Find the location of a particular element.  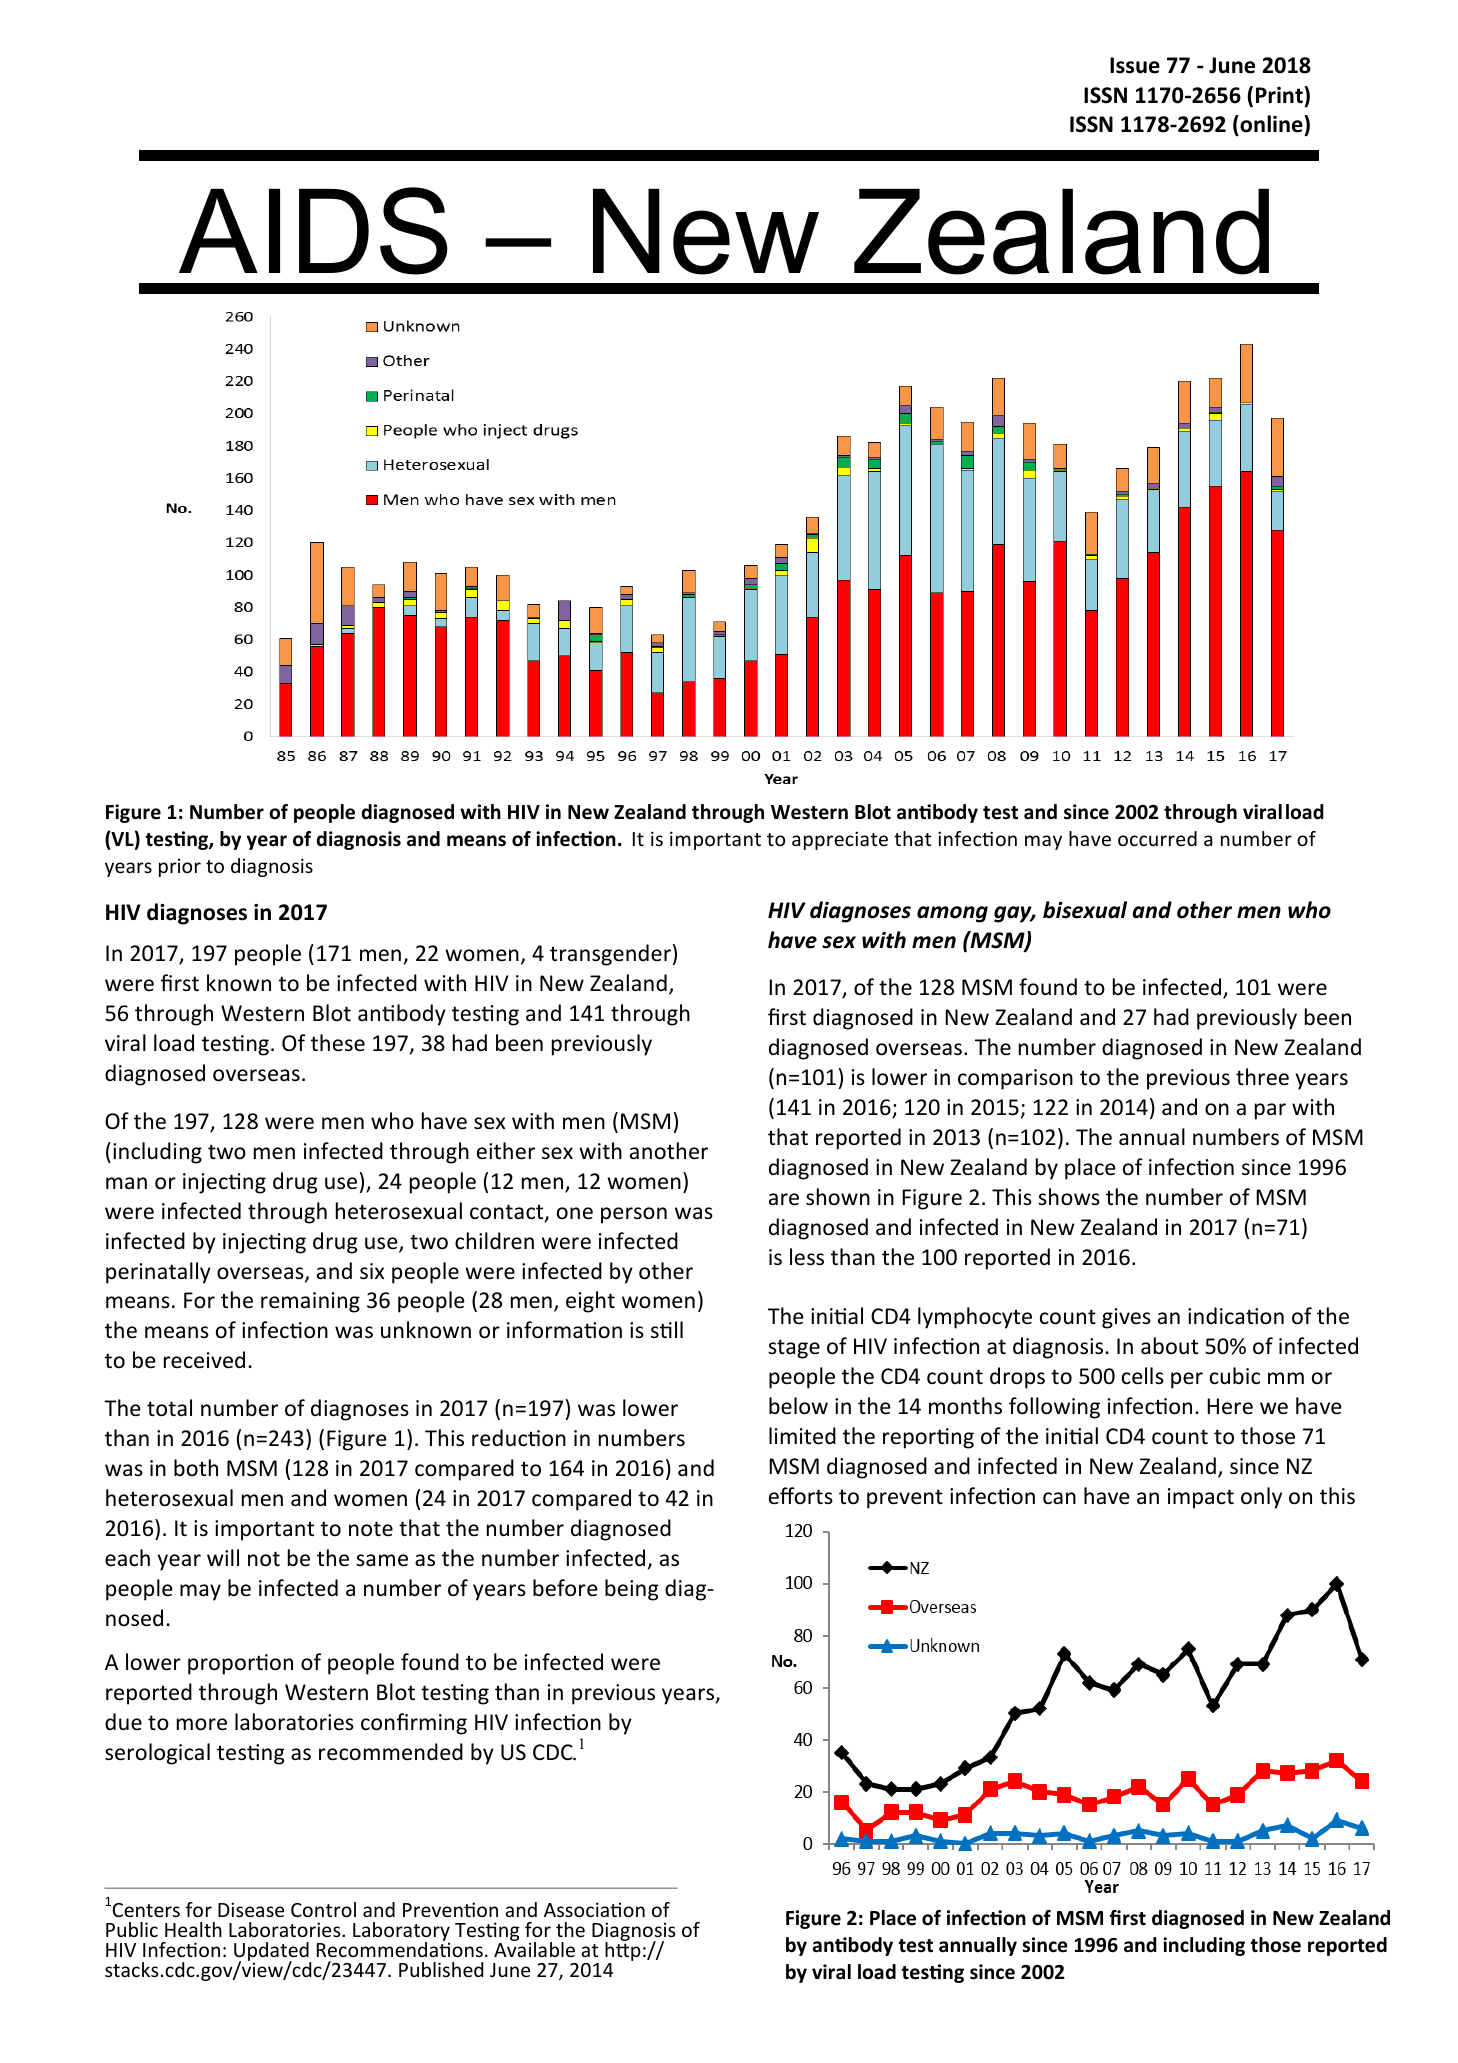

person is located at coordinates (634, 1215).
